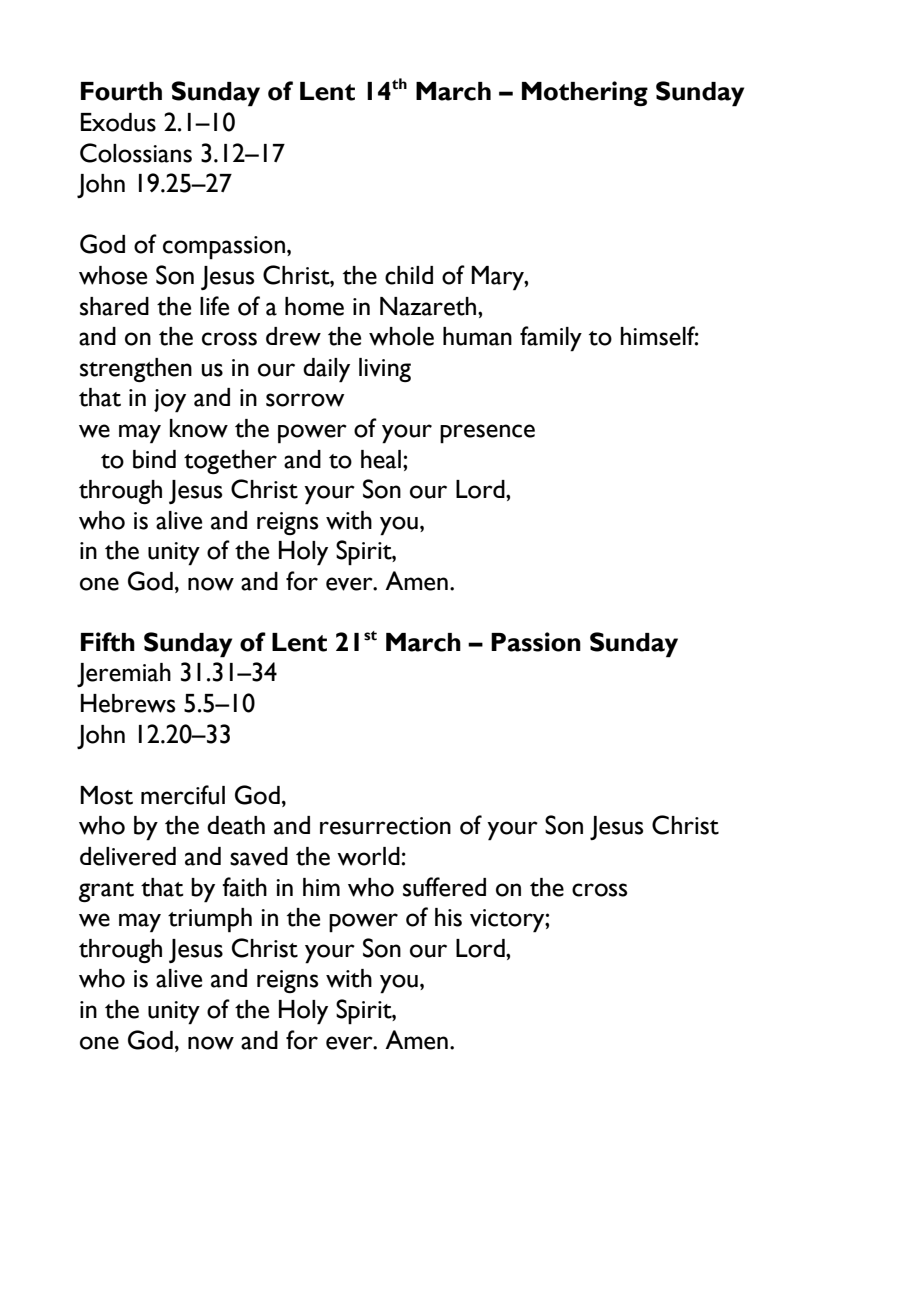  Describe the element at coordinates (114, 306) in the image. I see `shared` at that location.
